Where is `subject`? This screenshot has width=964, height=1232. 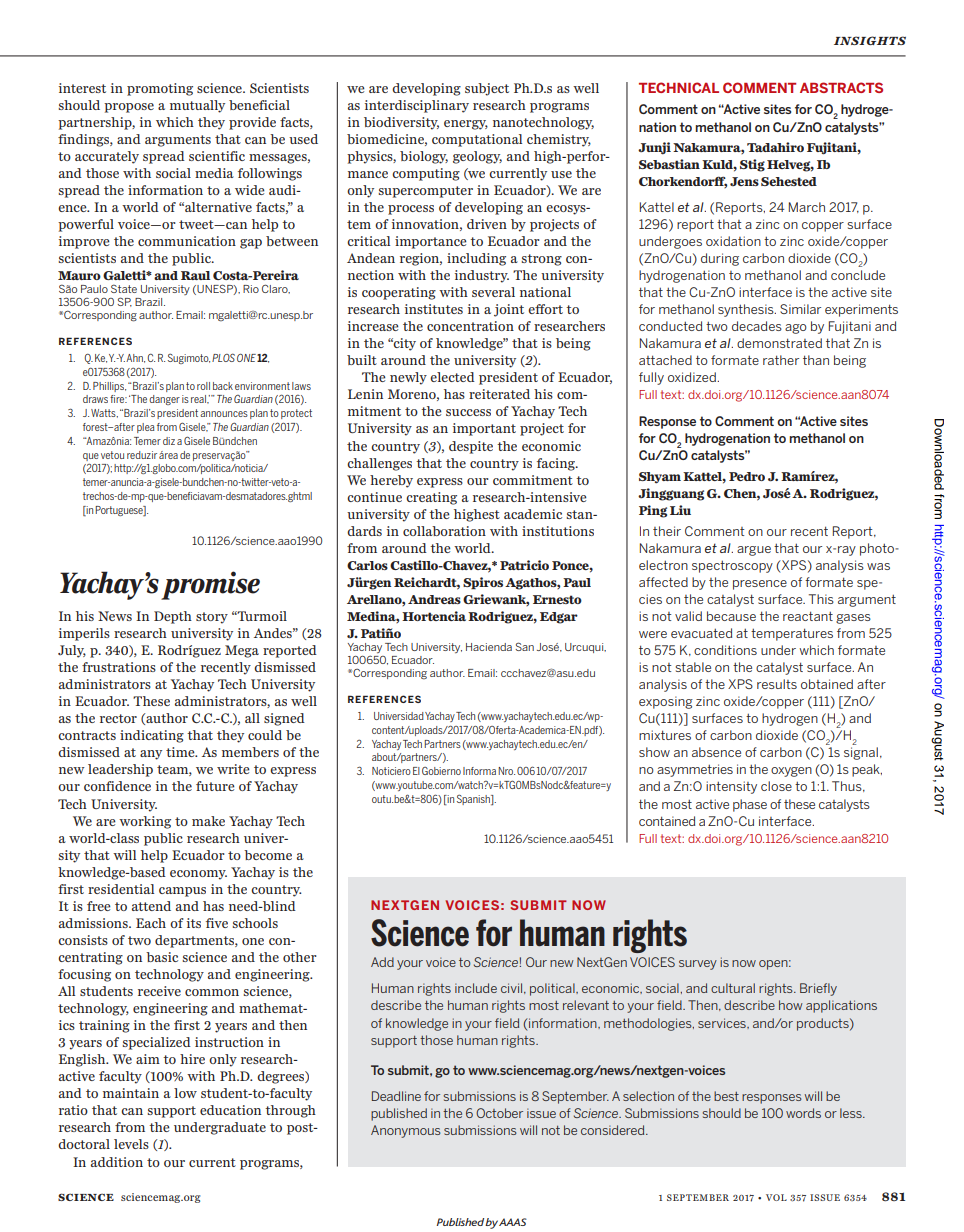 subject is located at coordinates (487, 89).
